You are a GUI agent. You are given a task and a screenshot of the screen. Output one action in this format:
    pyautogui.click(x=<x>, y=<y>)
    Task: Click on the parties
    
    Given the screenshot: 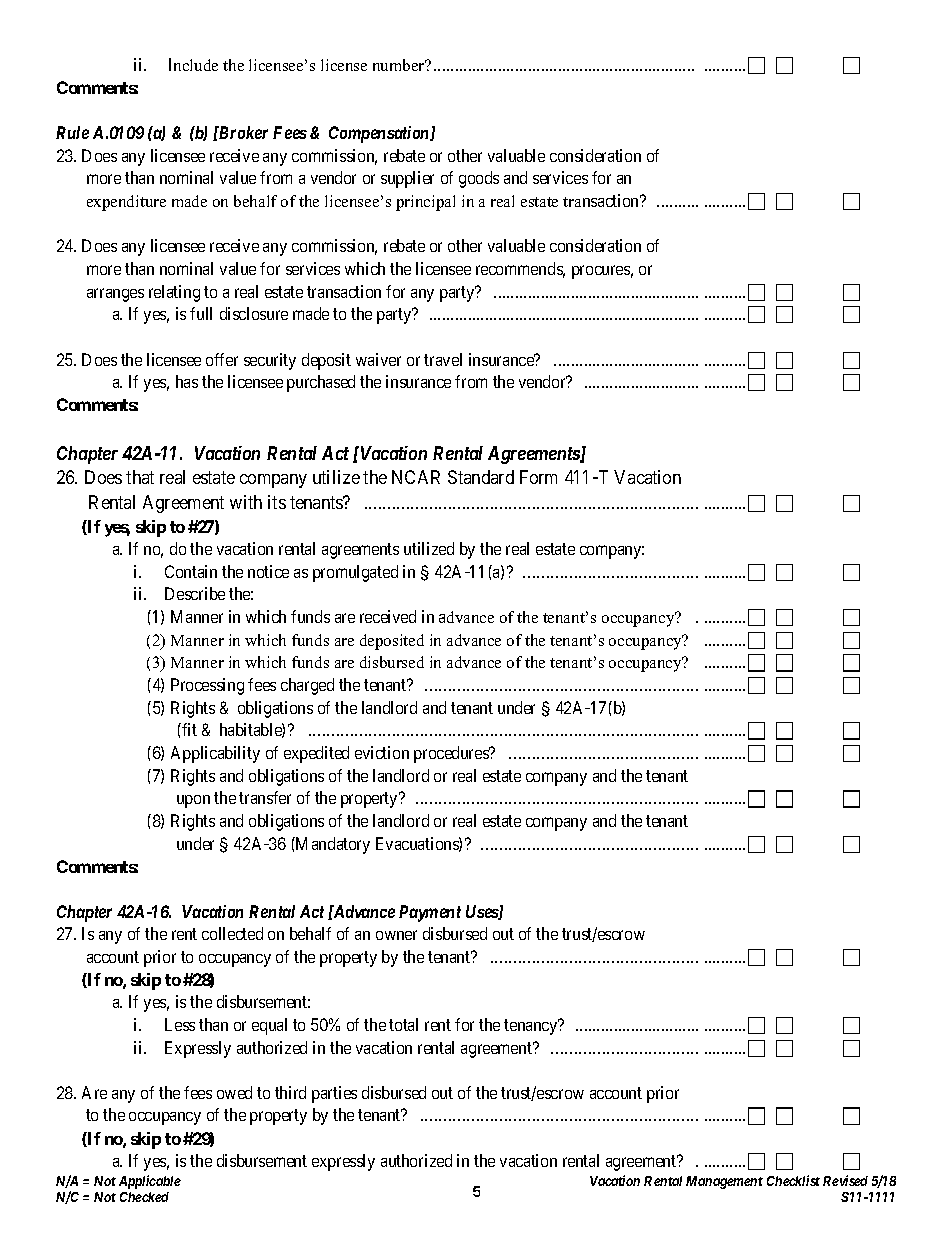 What is the action you would take?
    pyautogui.click(x=334, y=1094)
